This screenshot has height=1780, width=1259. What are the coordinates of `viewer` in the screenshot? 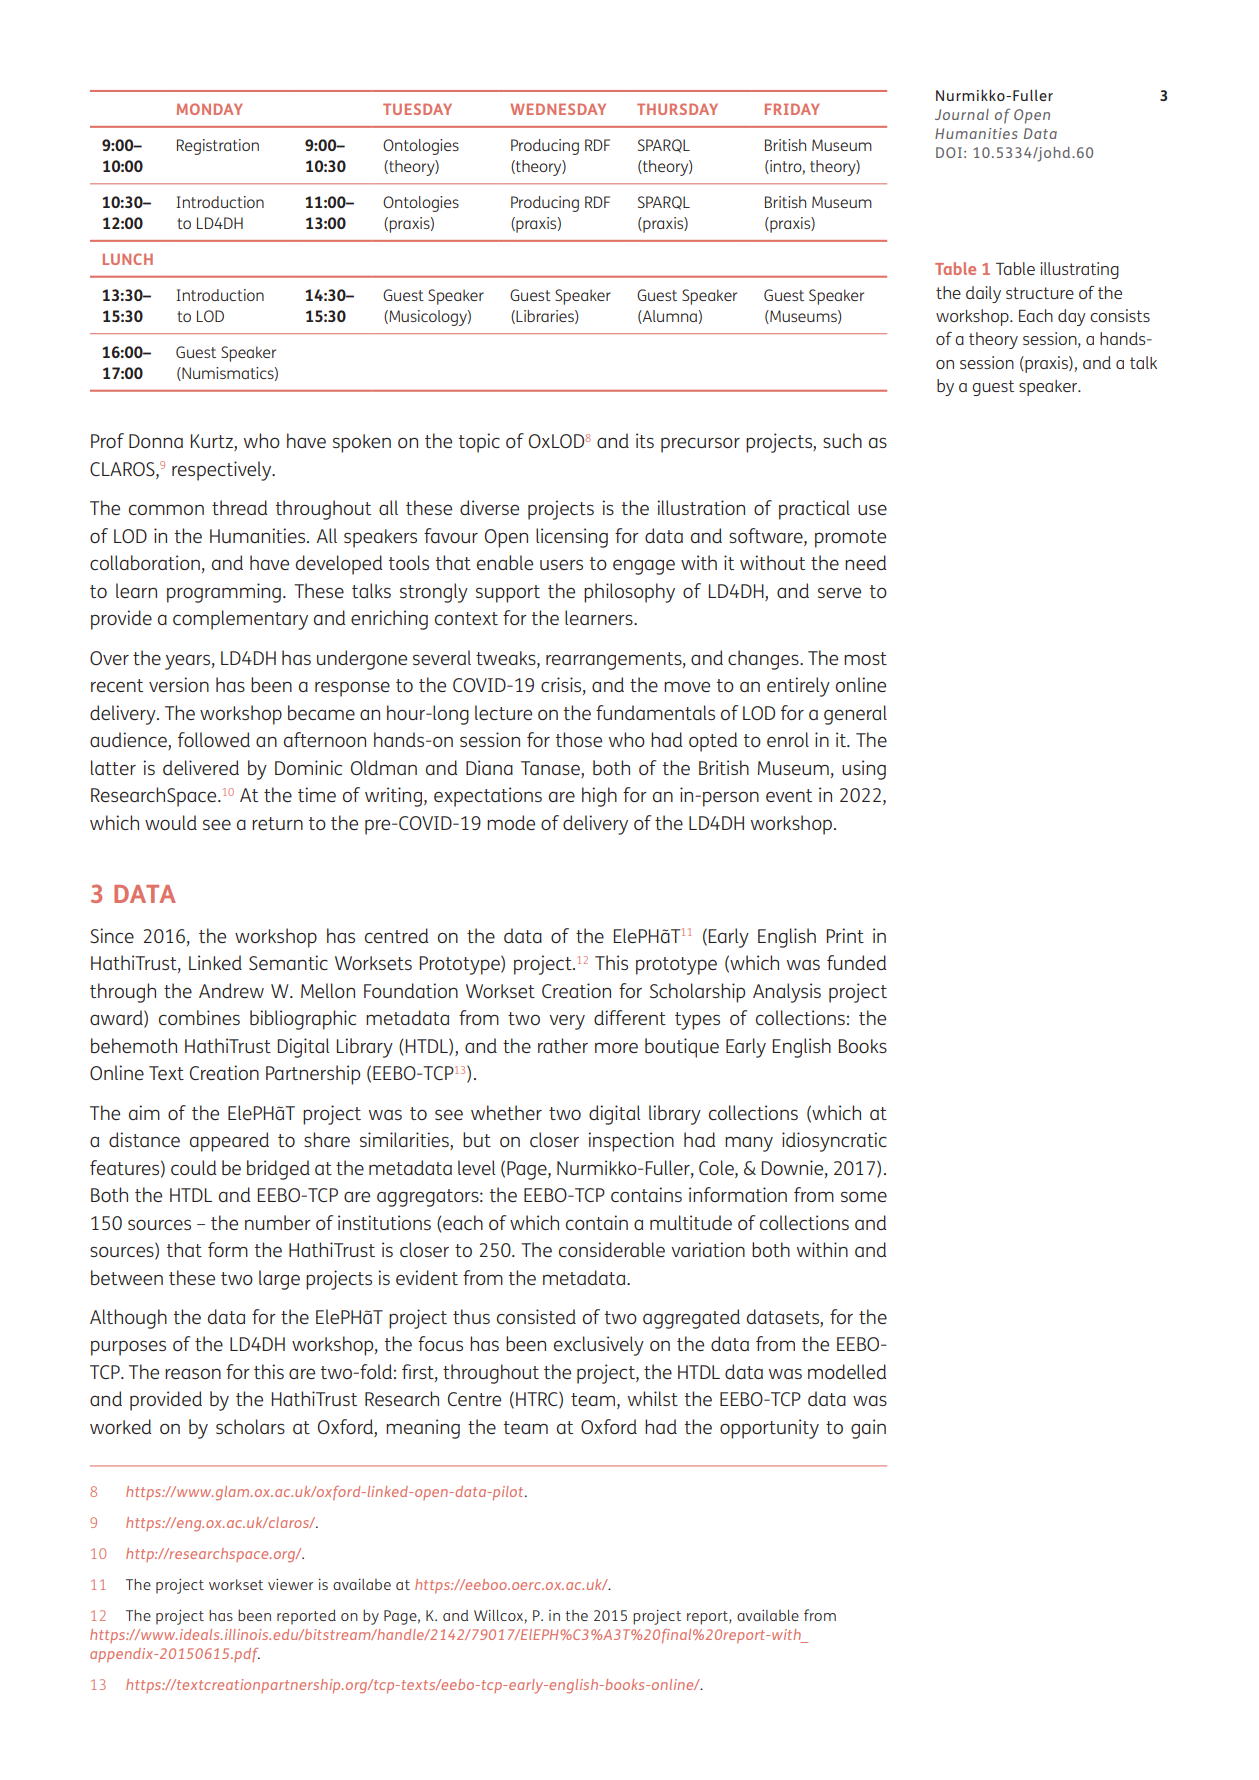 It's located at (290, 1584).
